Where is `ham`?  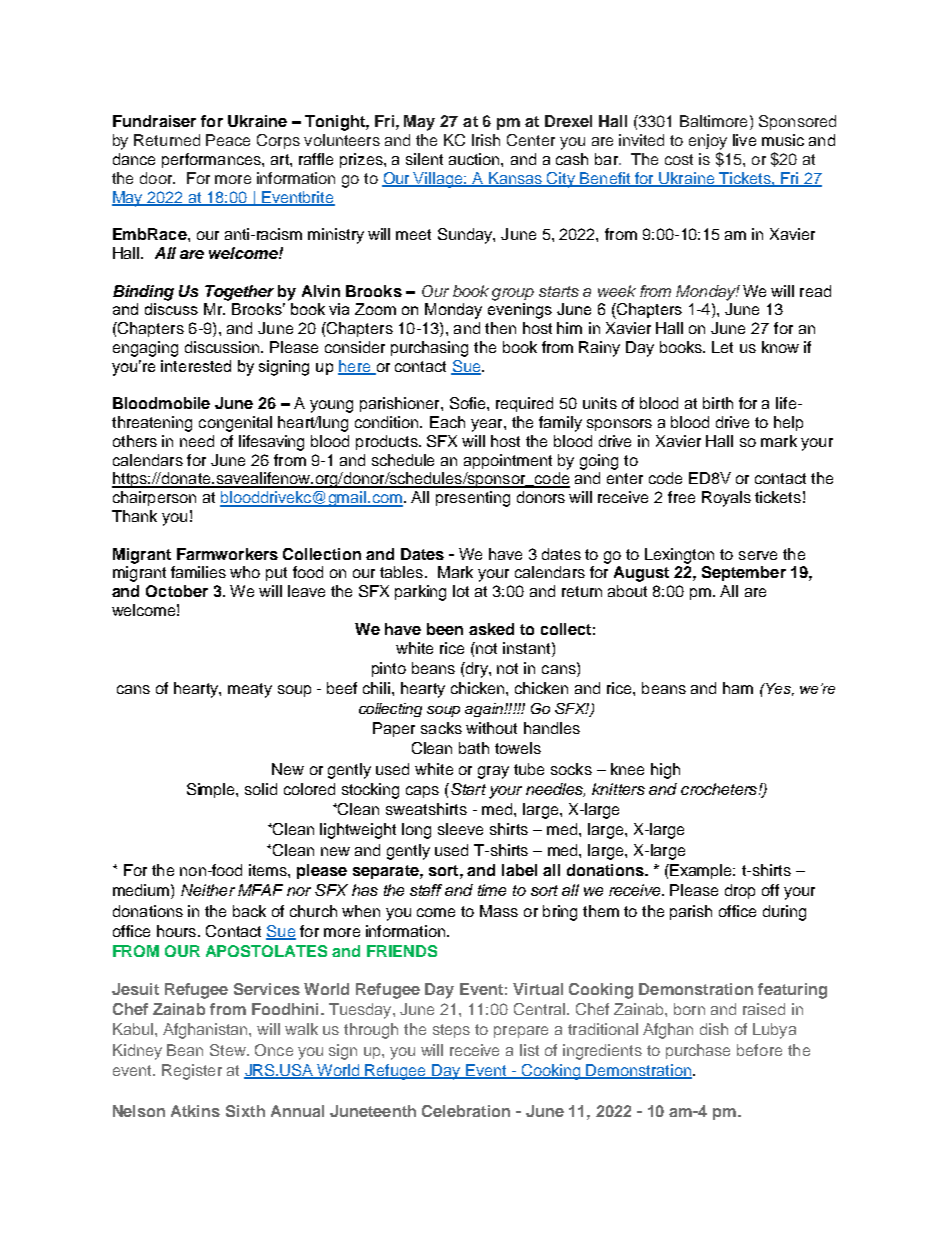
ham is located at coordinates (738, 688).
